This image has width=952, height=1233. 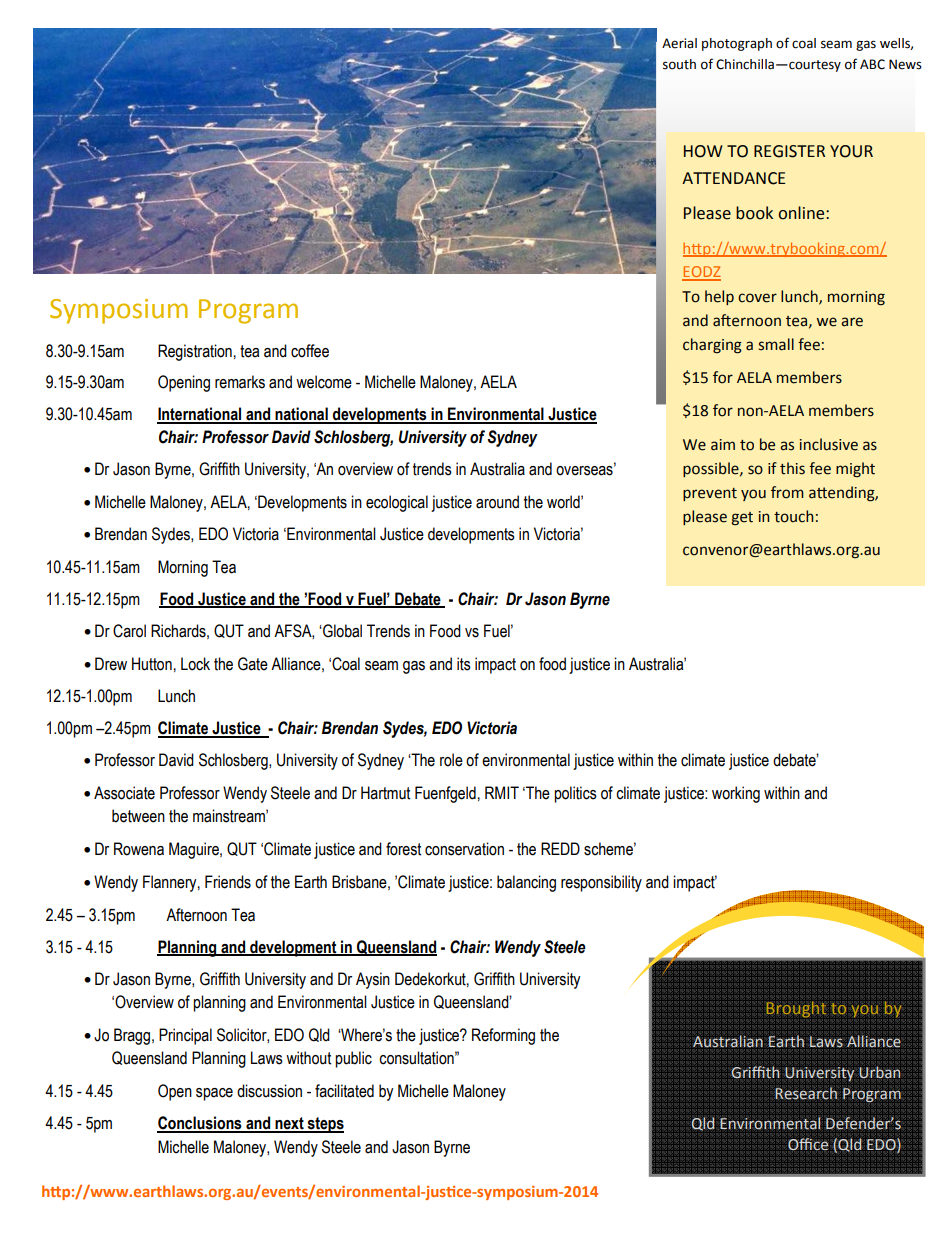 I want to click on small, so click(x=776, y=344).
